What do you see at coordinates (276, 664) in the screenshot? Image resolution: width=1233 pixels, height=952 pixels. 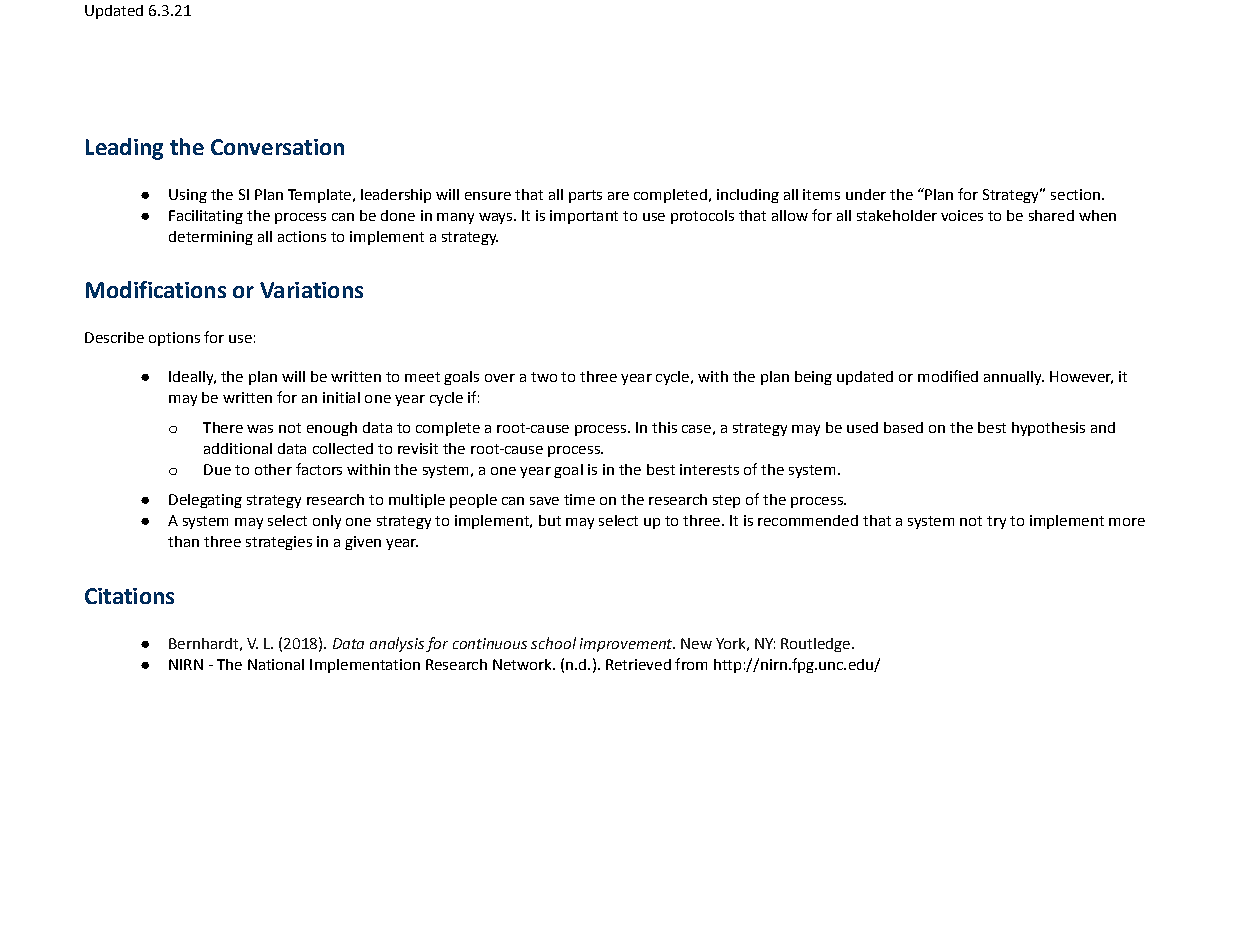 I see `National` at bounding box center [276, 664].
